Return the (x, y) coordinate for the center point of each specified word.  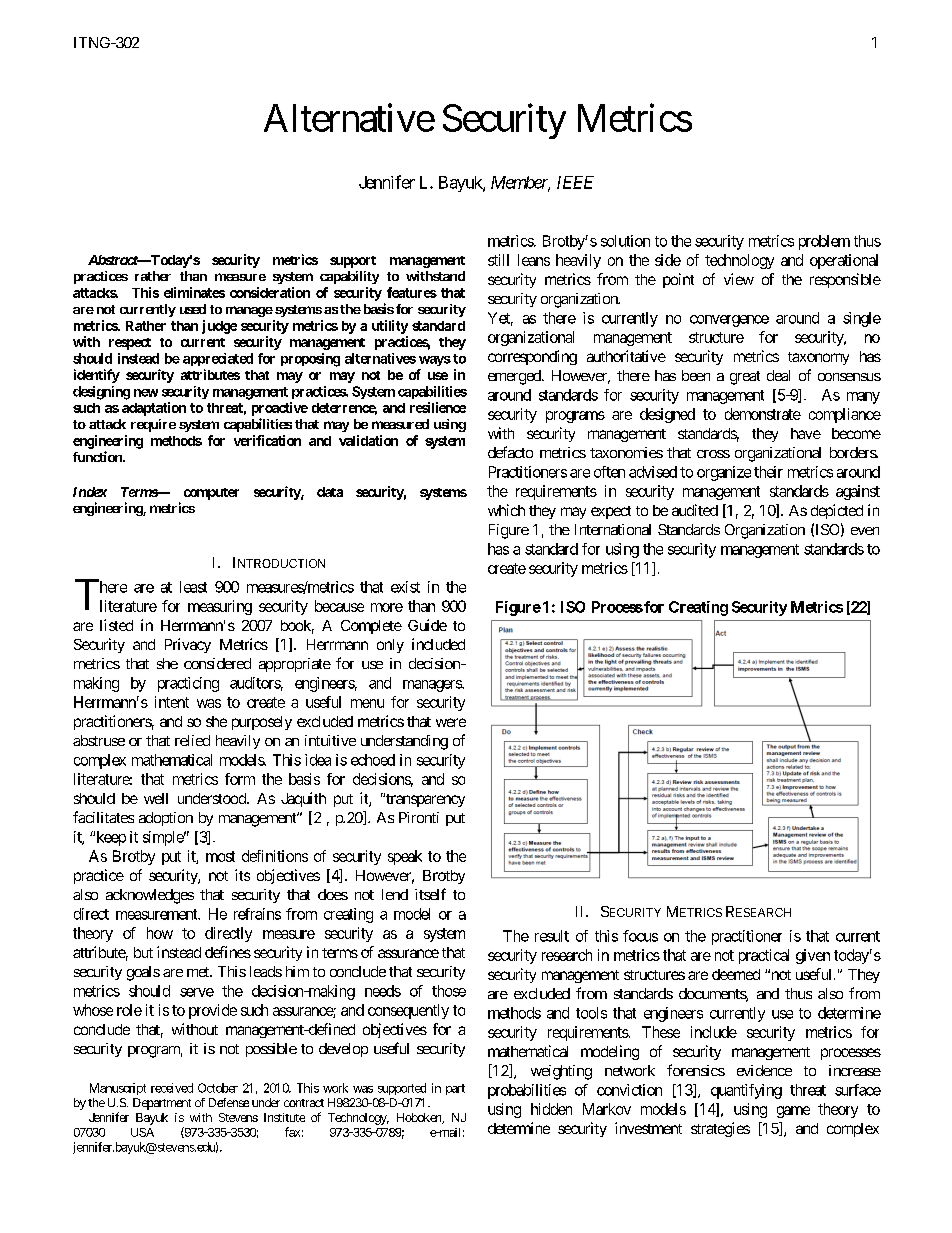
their (768, 472)
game (793, 1112)
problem (824, 242)
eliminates (194, 292)
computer (211, 494)
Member (520, 183)
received (172, 1088)
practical (764, 956)
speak (405, 857)
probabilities (527, 1091)
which (506, 510)
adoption (166, 819)
